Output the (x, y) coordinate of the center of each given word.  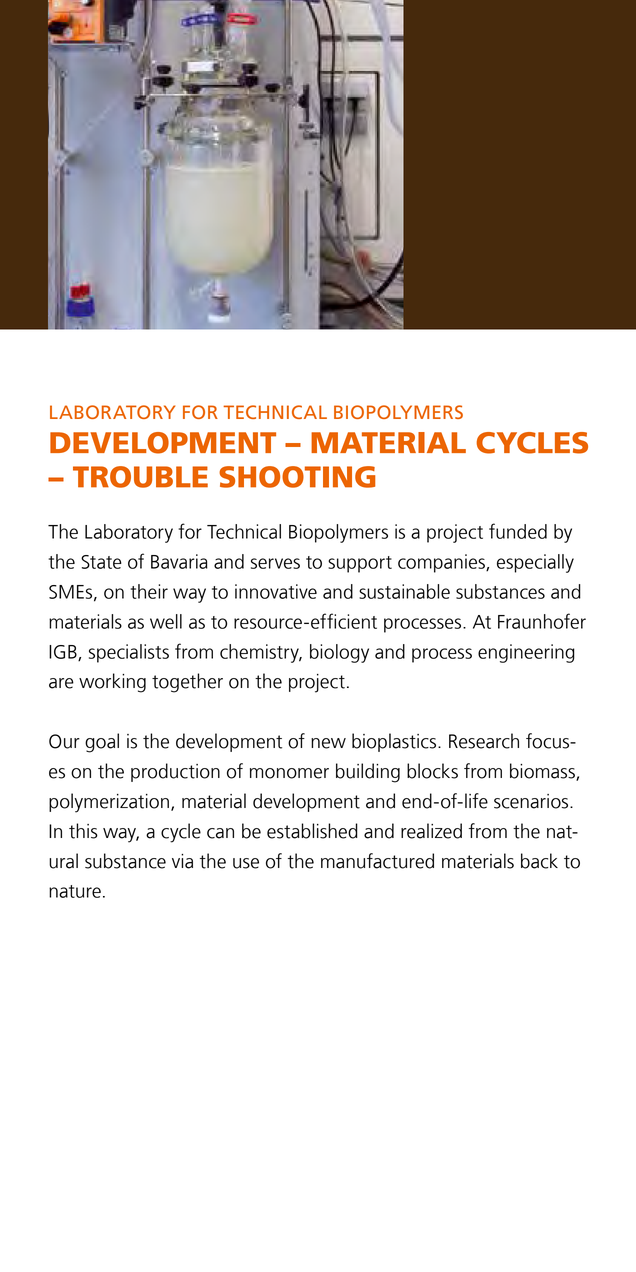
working (112, 683)
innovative (276, 591)
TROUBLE (140, 477)
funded (518, 531)
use (246, 863)
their (149, 591)
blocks (432, 771)
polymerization (109, 803)
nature (75, 891)
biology (339, 653)
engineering (526, 653)
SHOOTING (297, 477)
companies (442, 563)
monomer (289, 773)
